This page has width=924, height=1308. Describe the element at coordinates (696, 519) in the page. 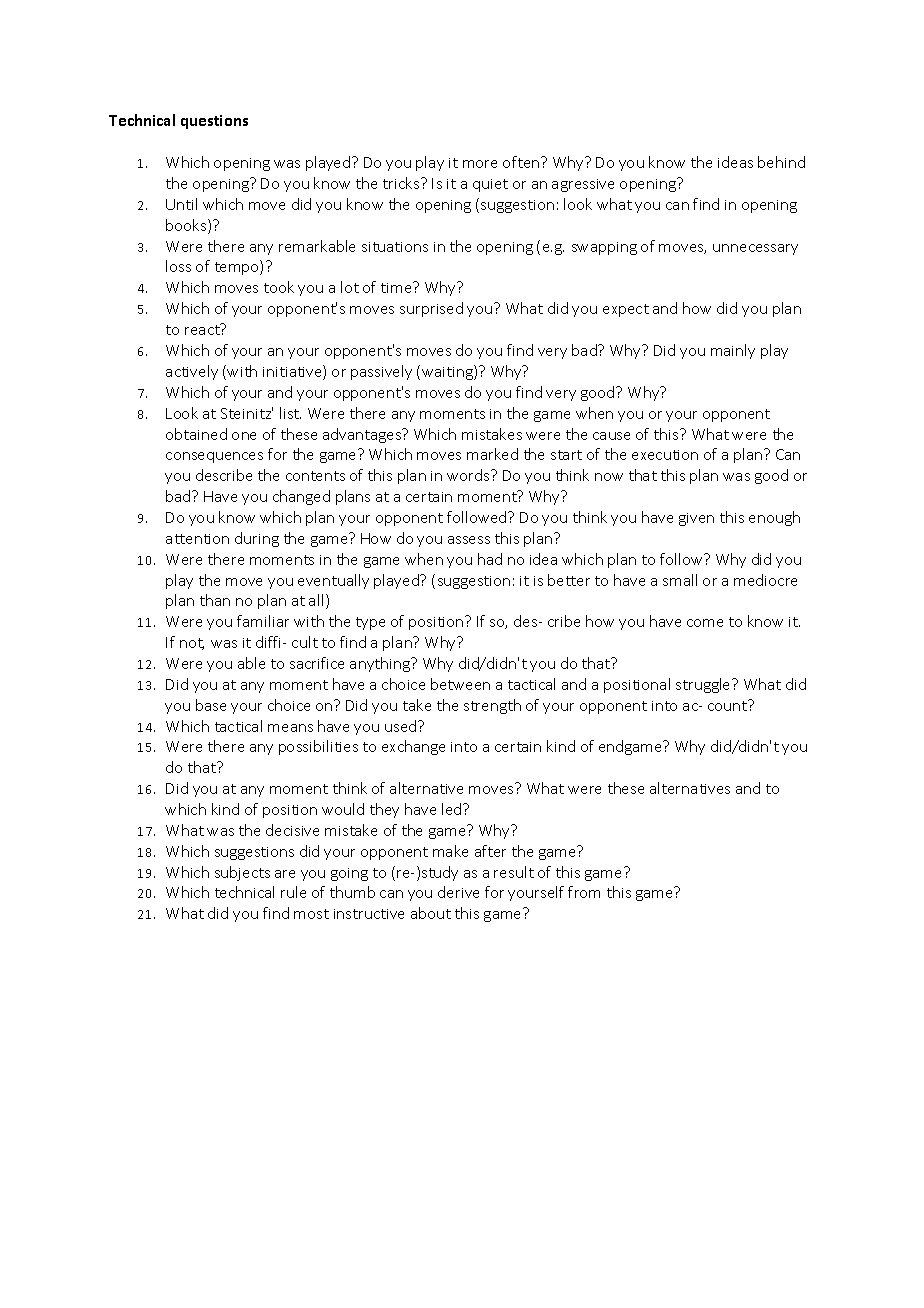

I see `given` at that location.
